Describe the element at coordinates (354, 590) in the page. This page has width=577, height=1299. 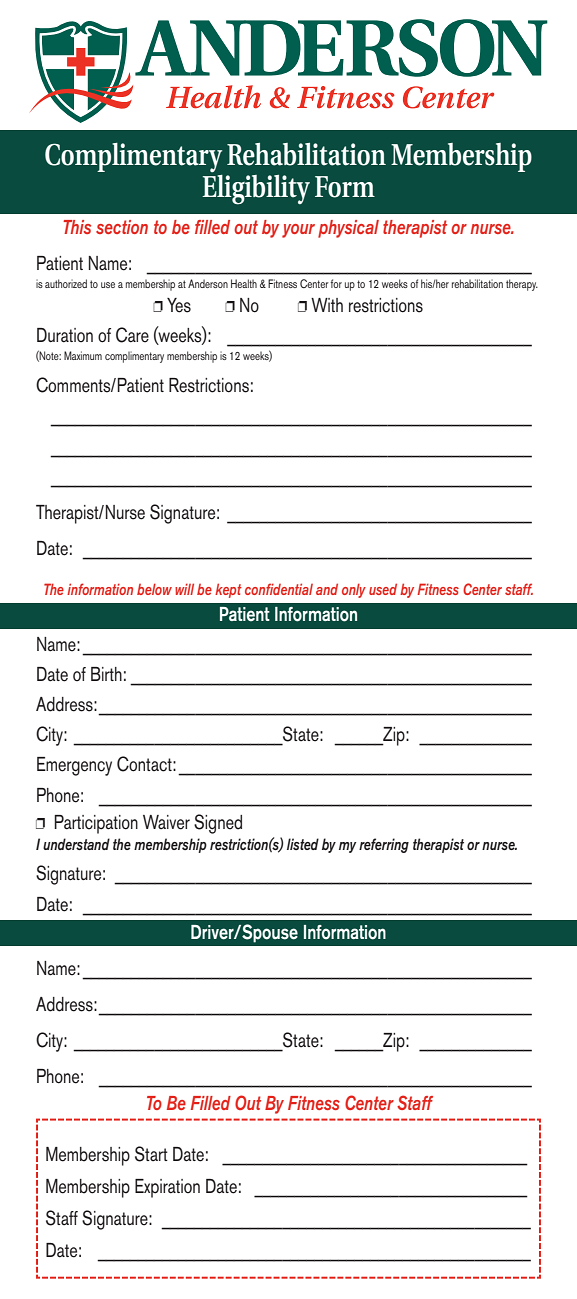
I see `only` at that location.
